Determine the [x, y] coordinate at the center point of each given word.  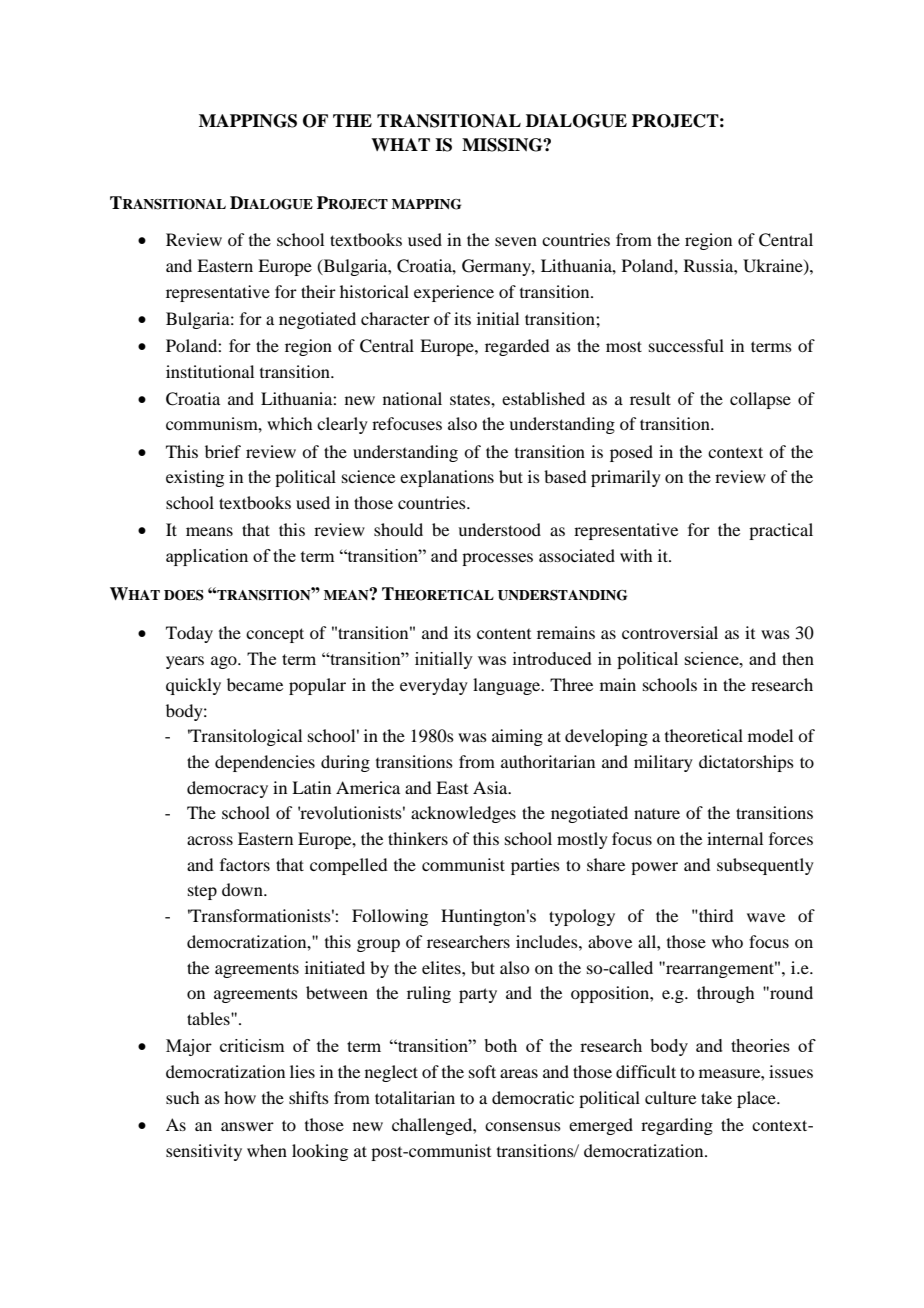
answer [247, 1126]
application [207, 557]
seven [516, 241]
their [318, 291]
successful [686, 345]
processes [497, 559]
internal [735, 838]
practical [781, 531]
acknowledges [463, 814]
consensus [523, 1126]
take [716, 1097]
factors [245, 864]
